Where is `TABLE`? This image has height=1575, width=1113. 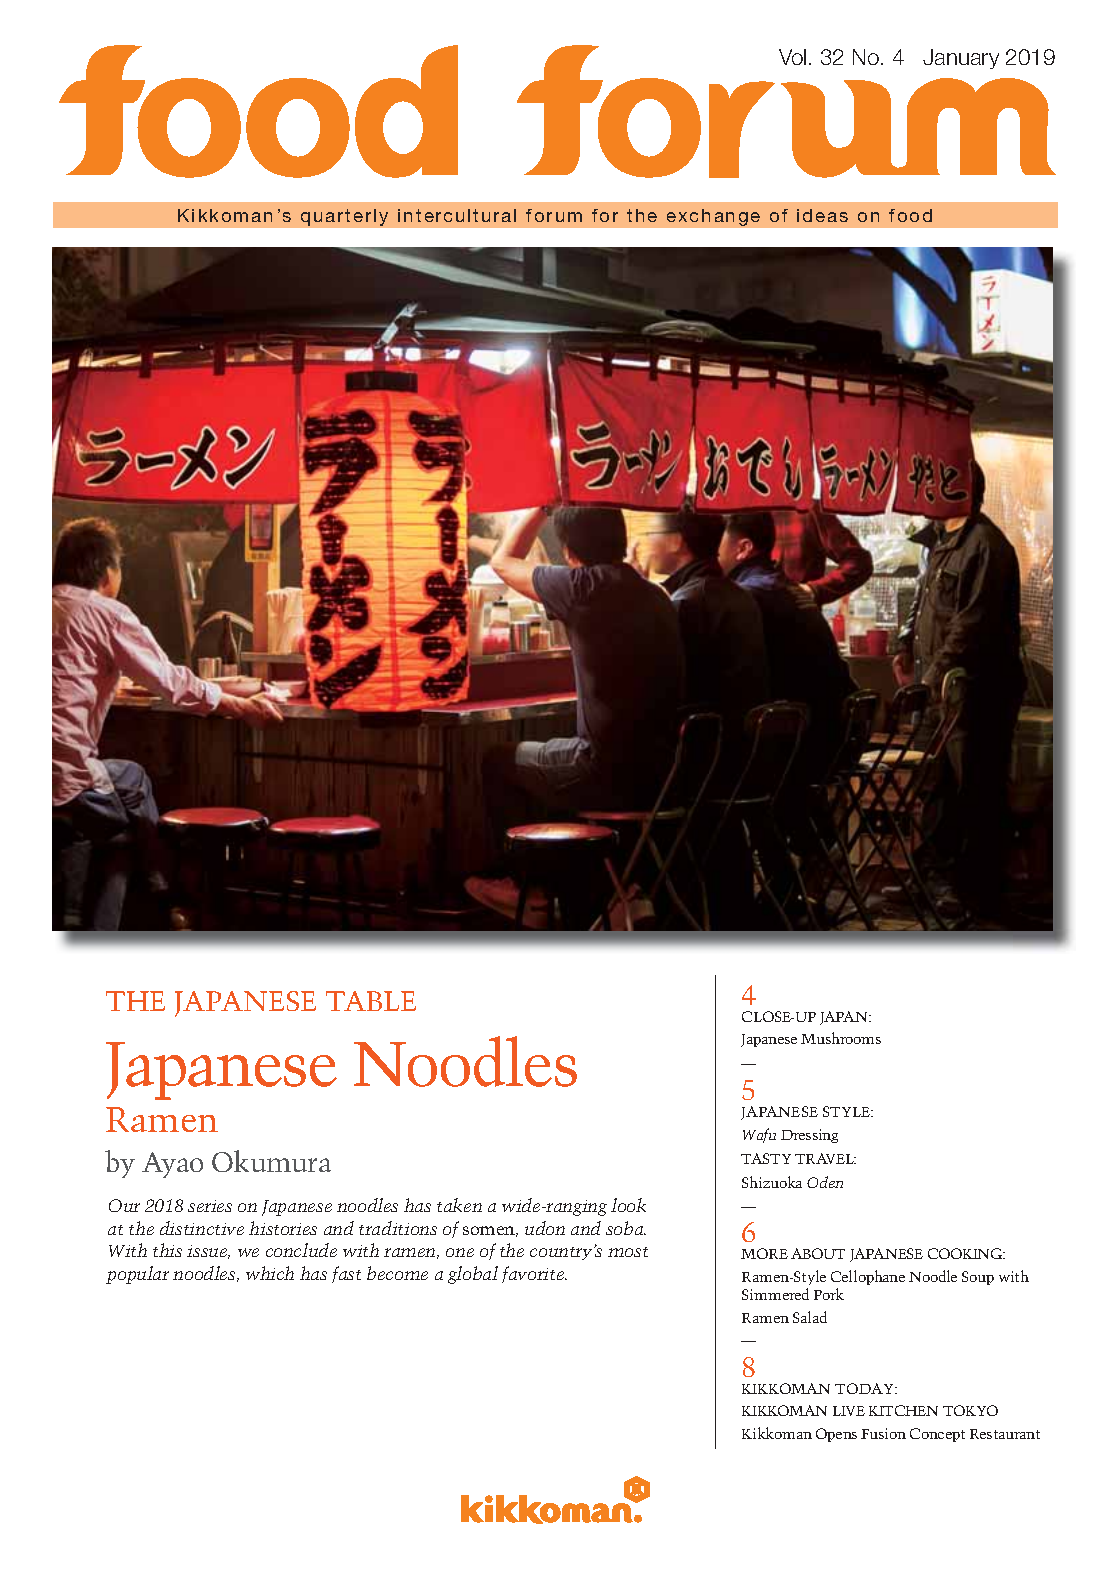 TABLE is located at coordinates (371, 1001).
